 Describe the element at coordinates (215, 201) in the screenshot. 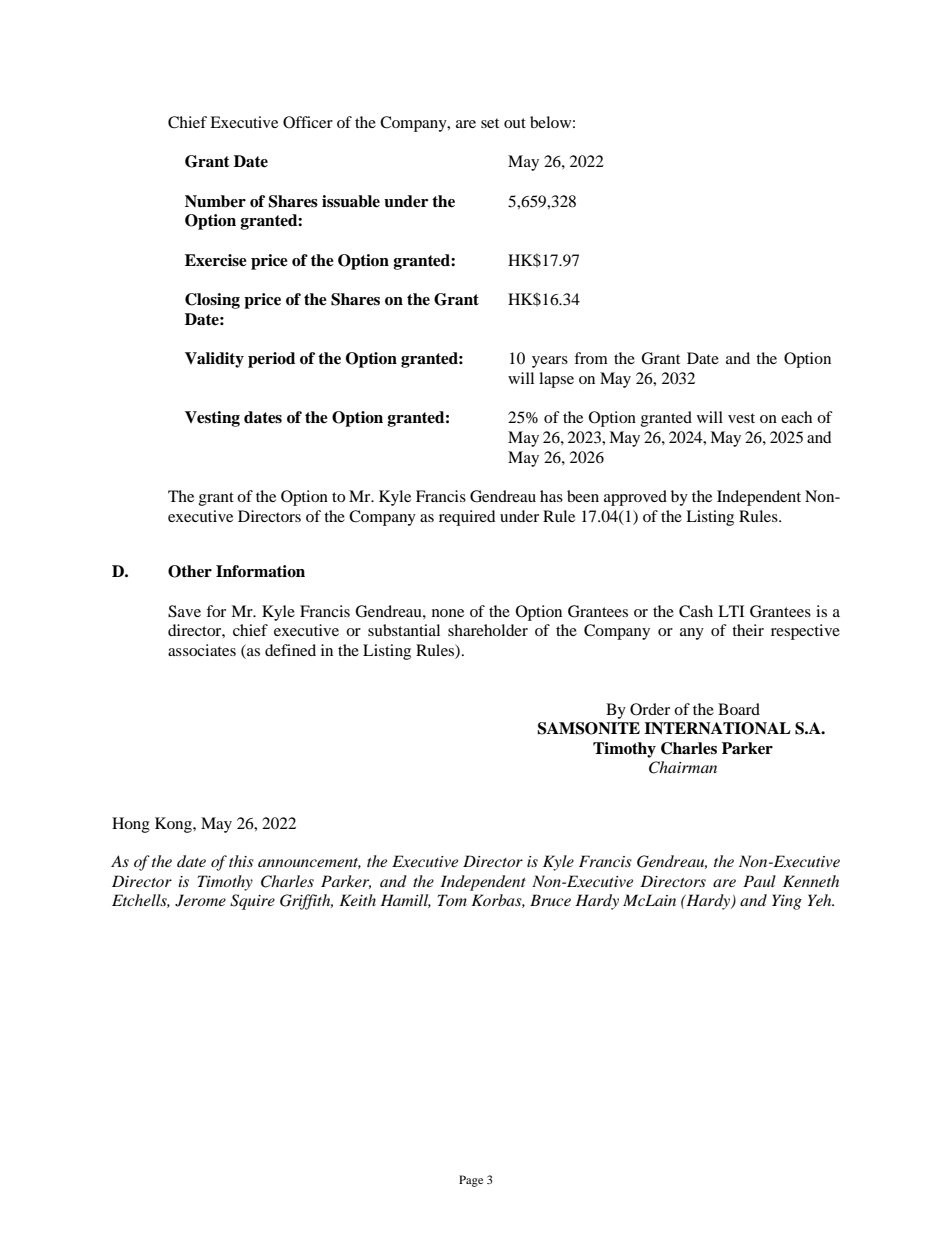

I see `Number` at that location.
